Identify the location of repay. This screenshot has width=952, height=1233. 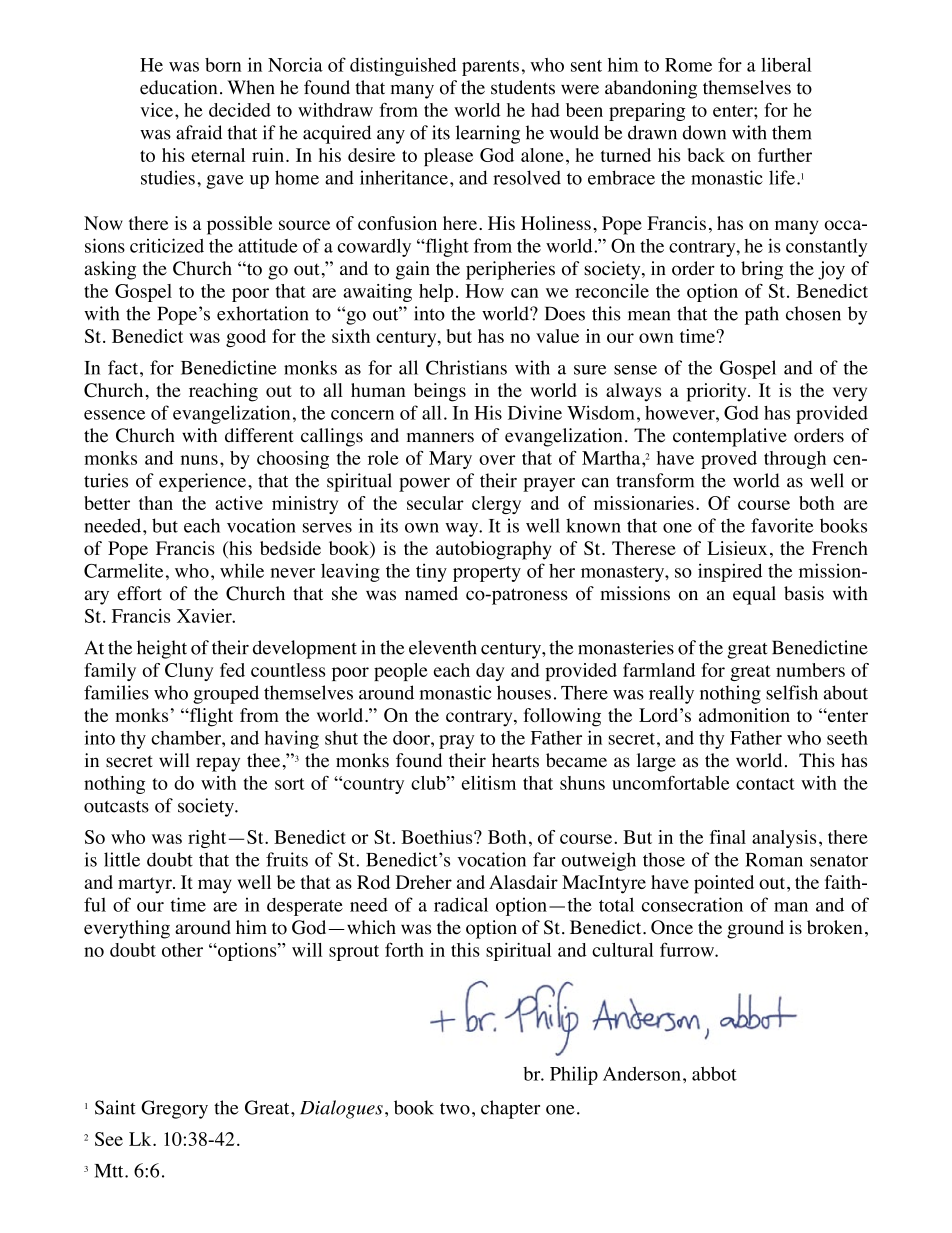
(218, 764).
